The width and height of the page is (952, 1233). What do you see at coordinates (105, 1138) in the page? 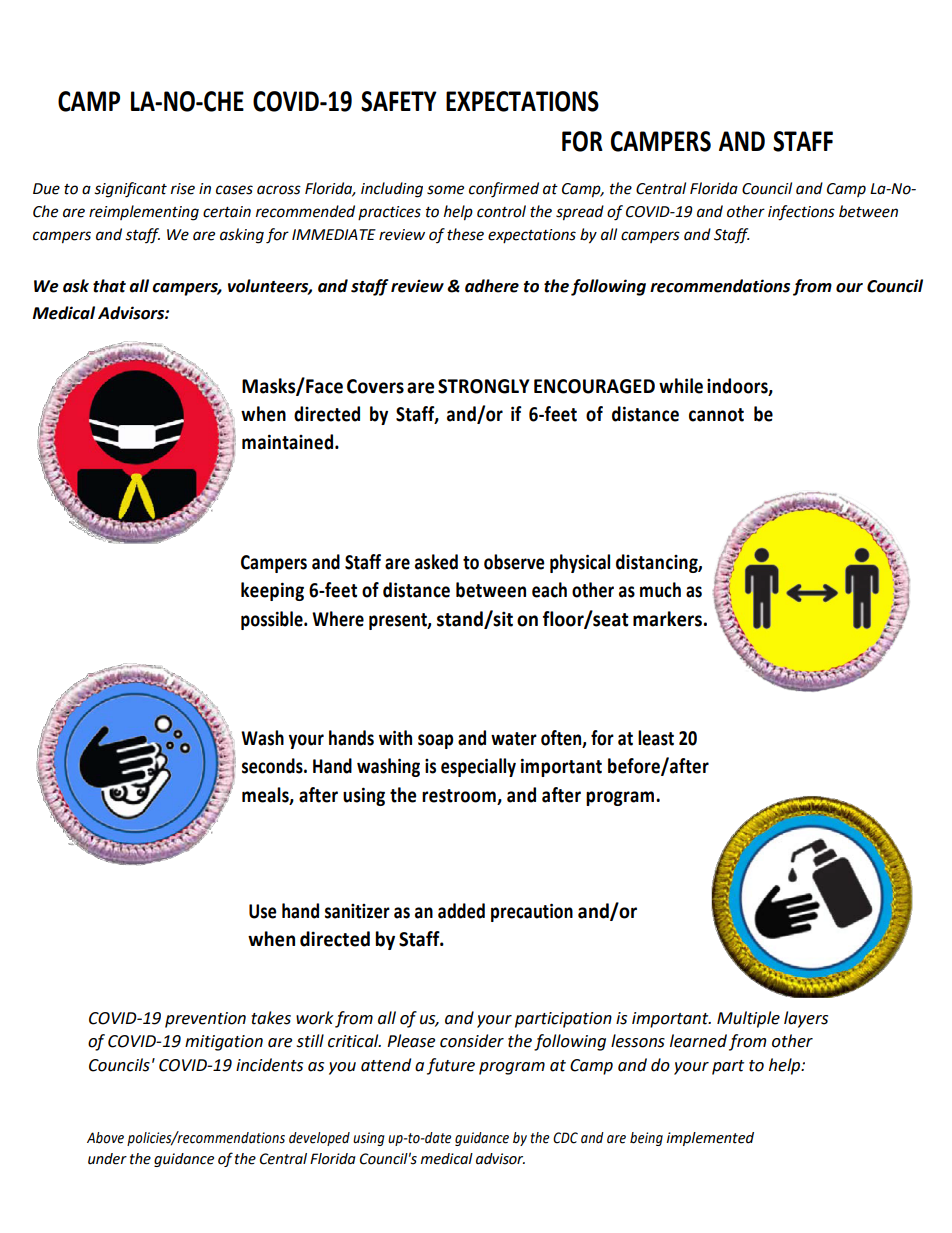
I see `Above` at bounding box center [105, 1138].
